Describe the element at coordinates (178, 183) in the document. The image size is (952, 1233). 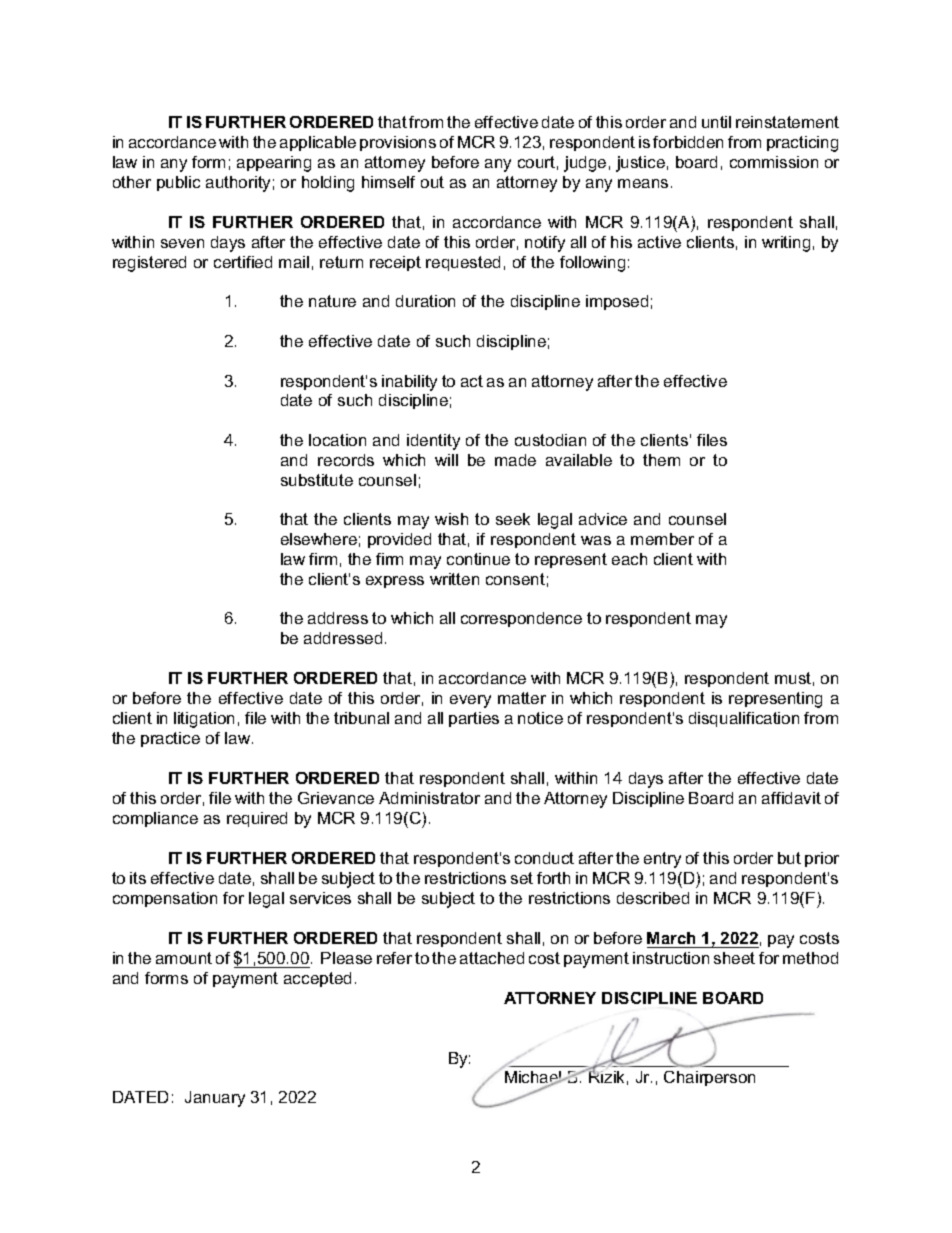
I see `public` at that location.
